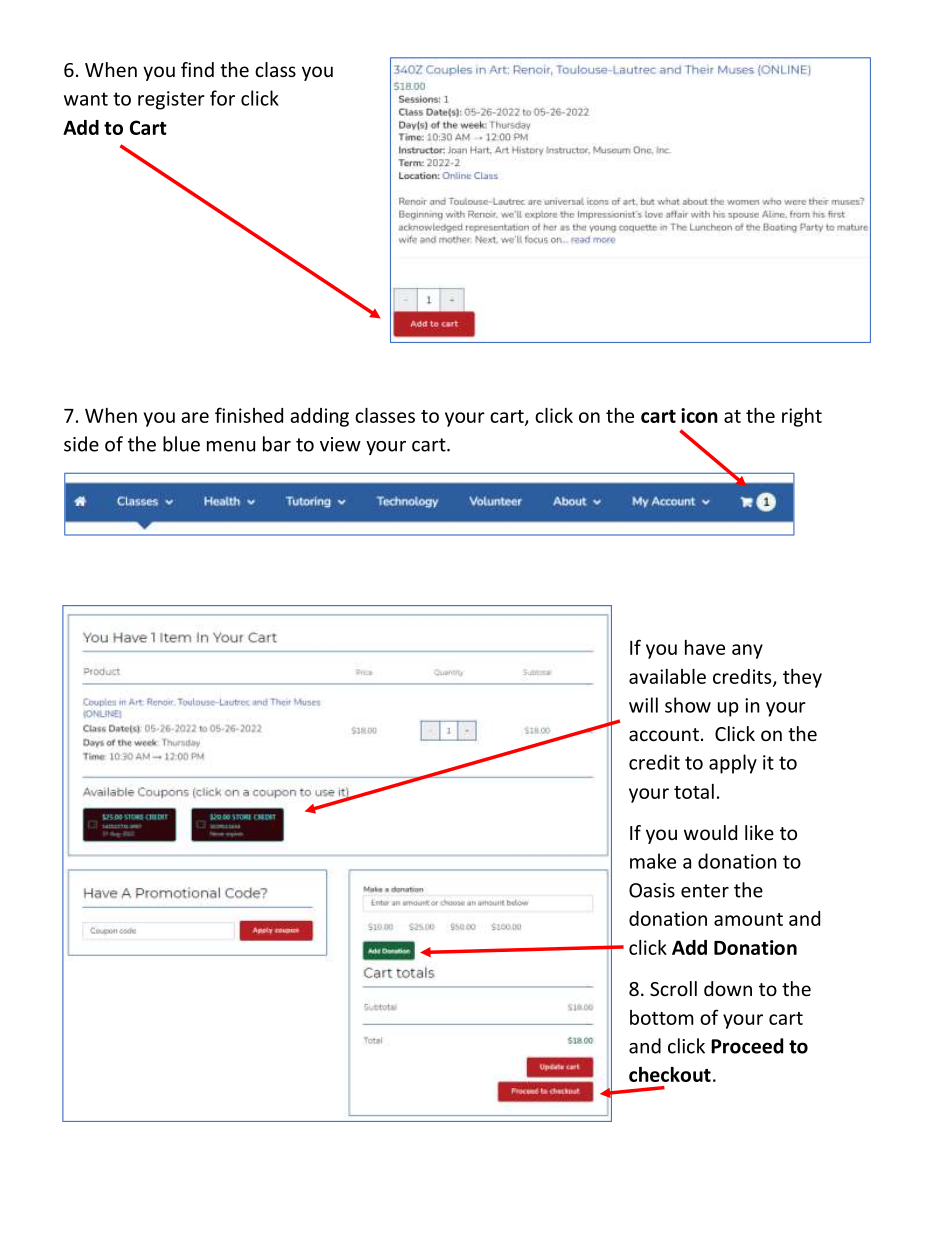 This page has height=1233, width=952. What do you see at coordinates (662, 1017) in the page?
I see `bottom` at bounding box center [662, 1017].
